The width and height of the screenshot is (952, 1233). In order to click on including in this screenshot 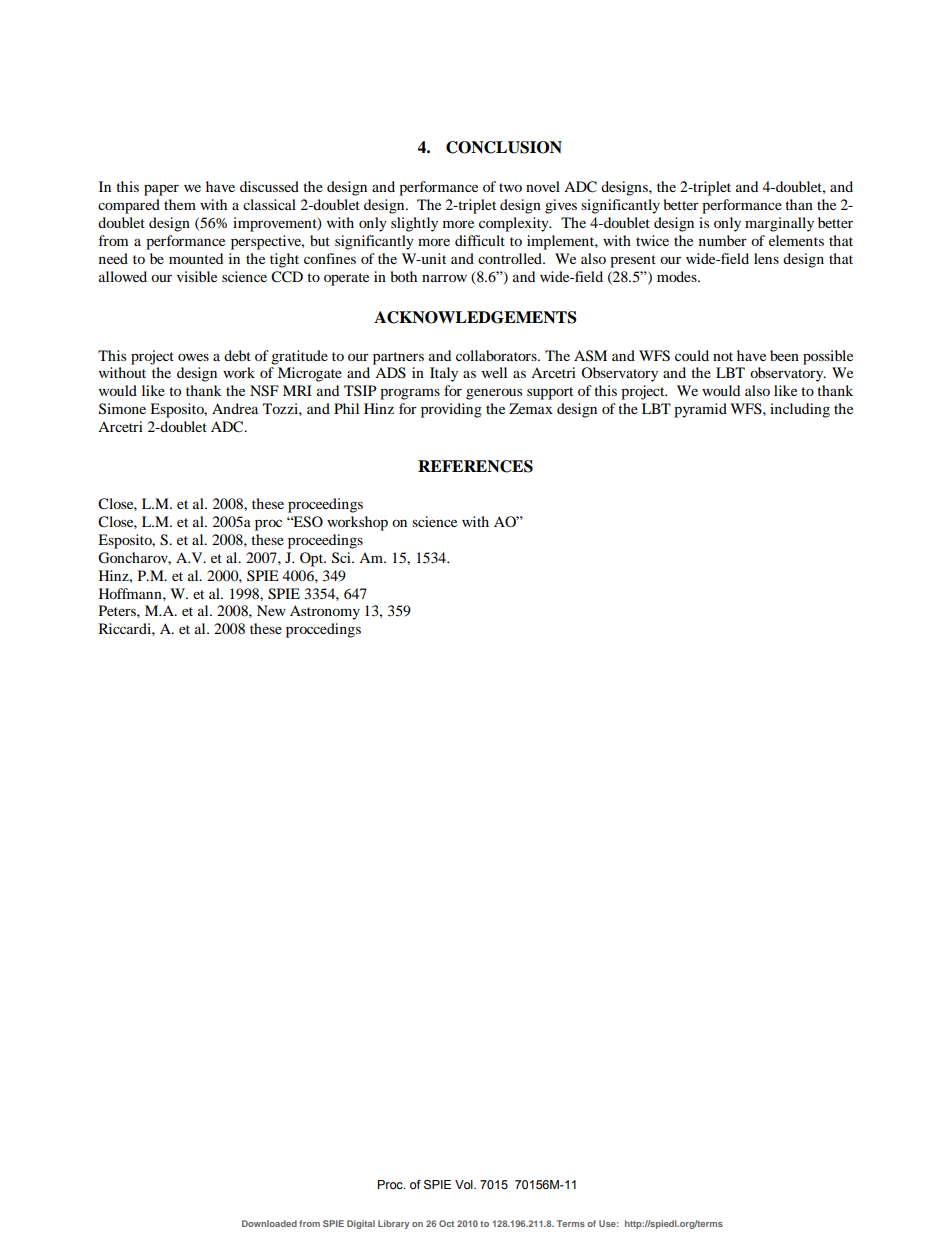, I will do `click(800, 410)`.
